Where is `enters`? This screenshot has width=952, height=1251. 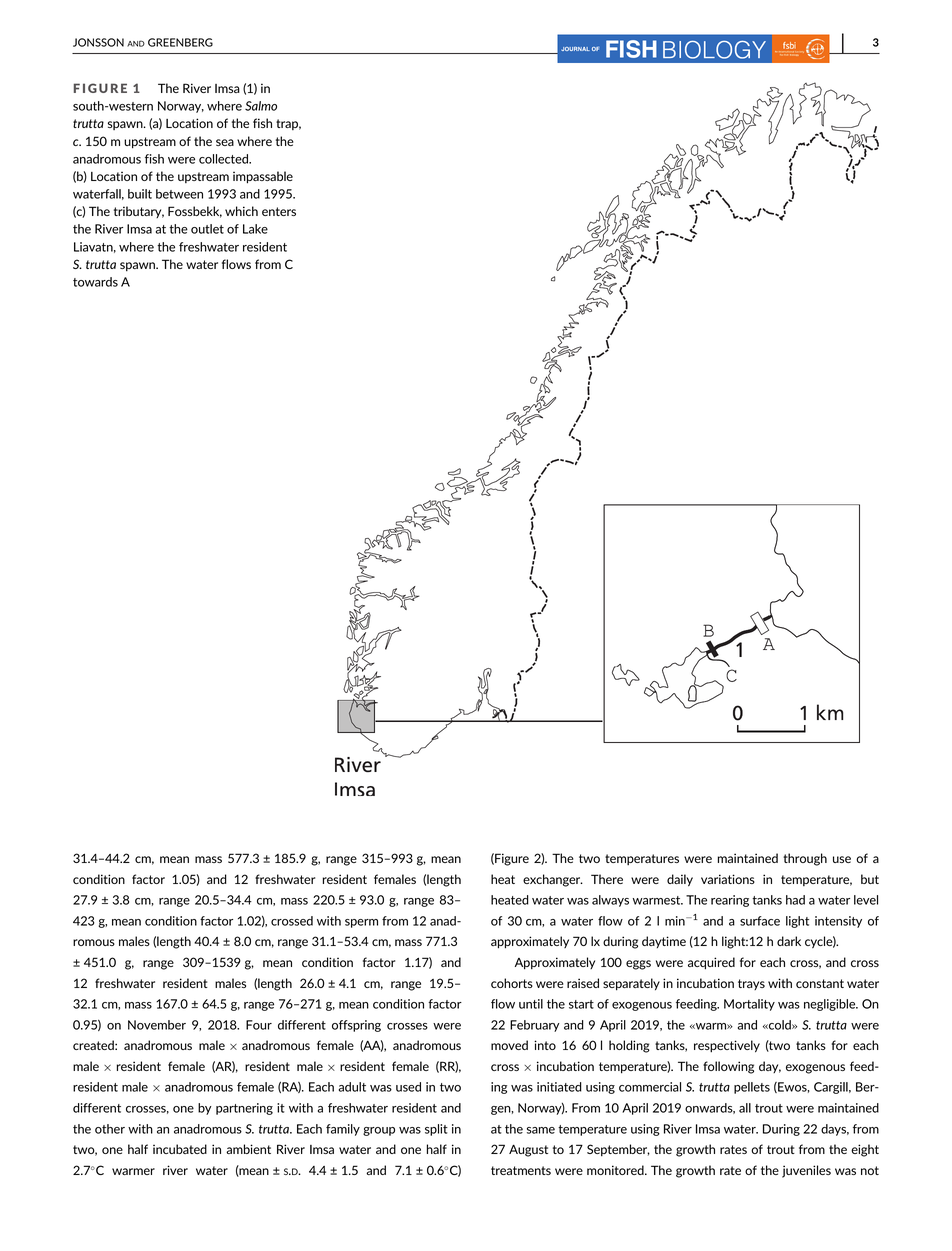 enters is located at coordinates (279, 211).
